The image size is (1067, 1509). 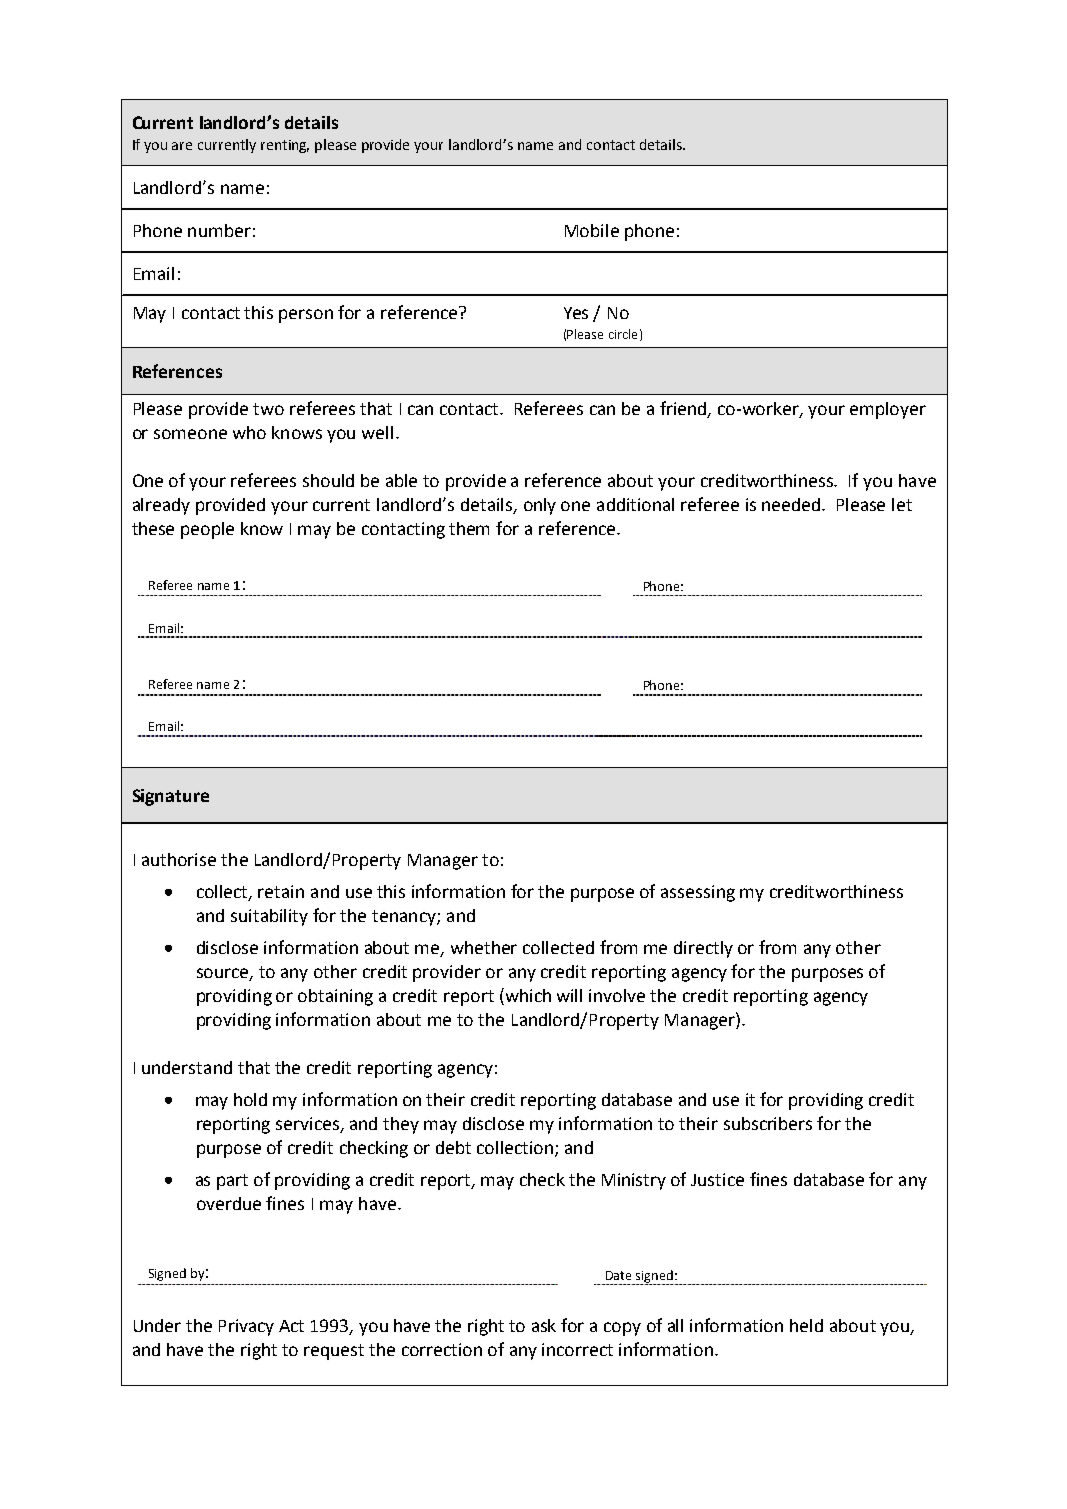 I want to click on tenancy, so click(x=405, y=918).
